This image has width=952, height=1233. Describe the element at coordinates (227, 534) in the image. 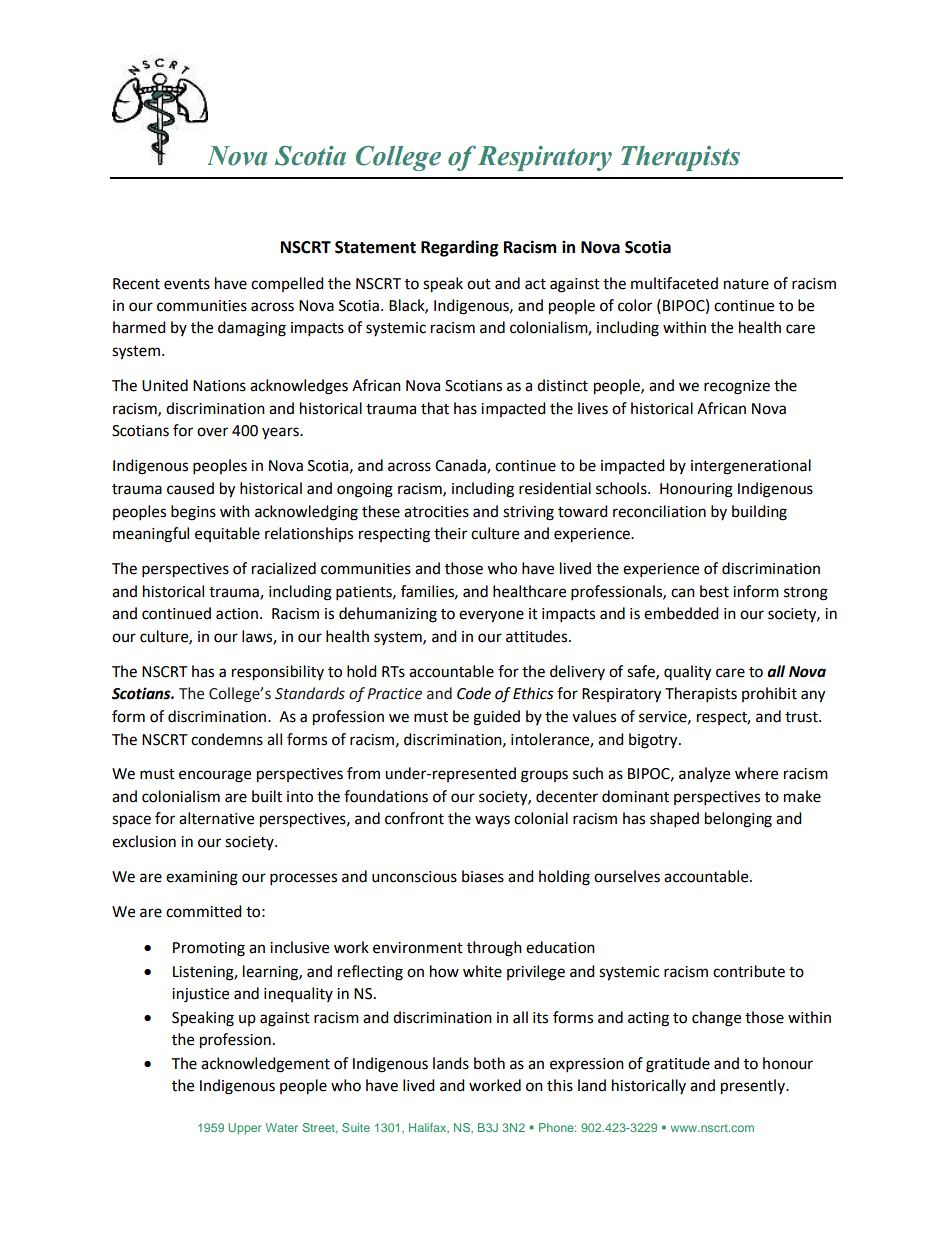

I see `equitable` at that location.
